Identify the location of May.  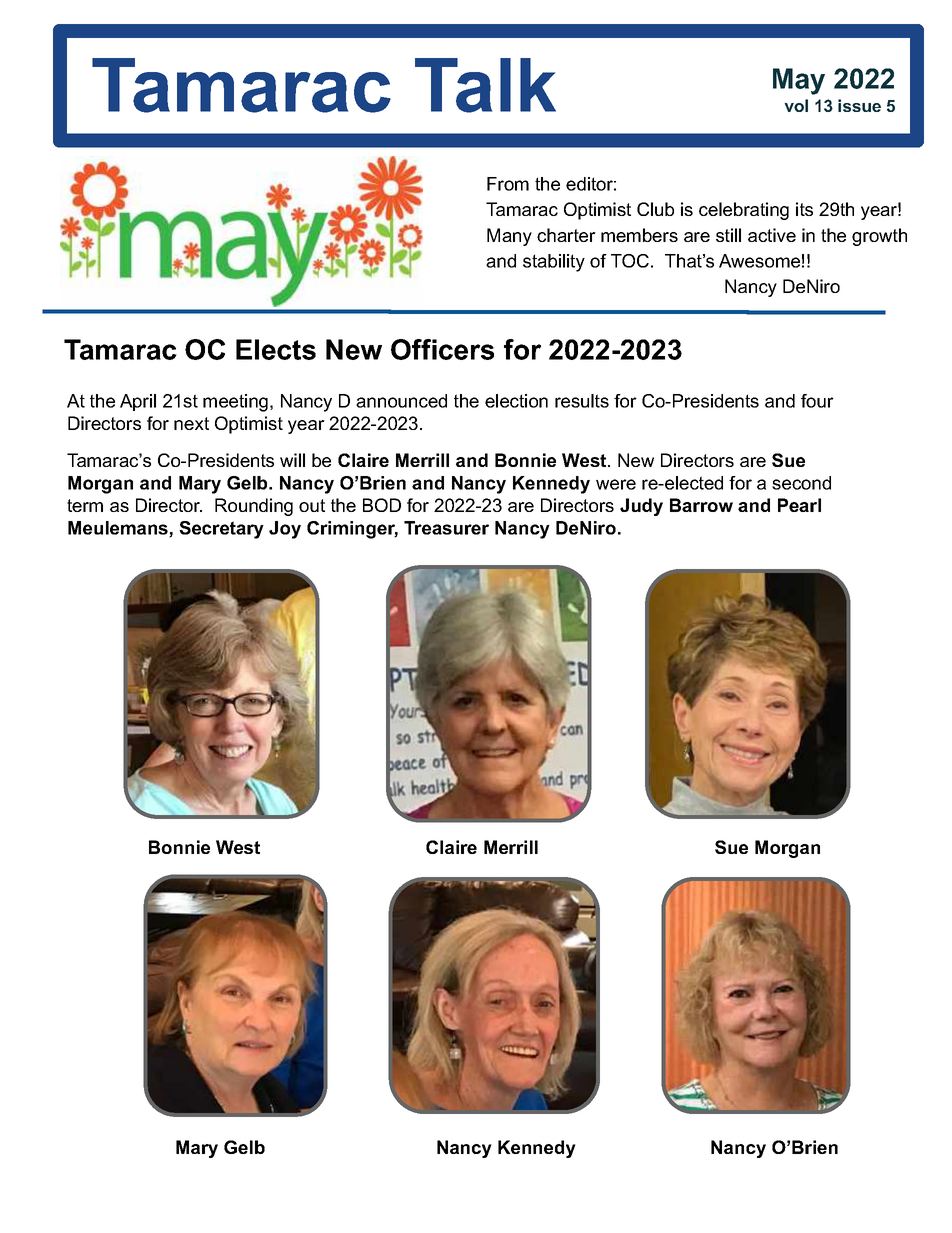
(799, 81).
